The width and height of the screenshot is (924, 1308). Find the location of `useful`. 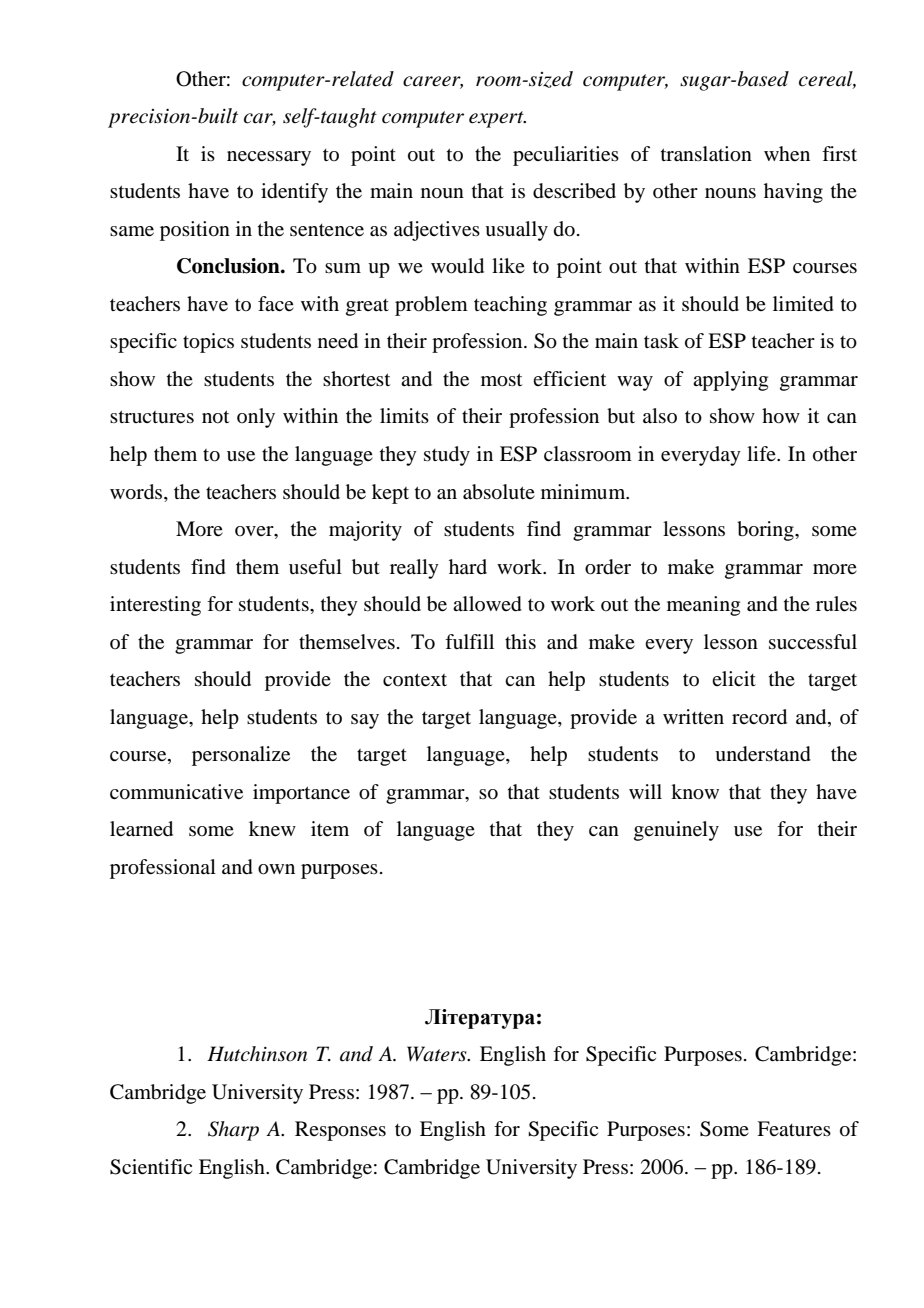

useful is located at coordinates (315, 566).
